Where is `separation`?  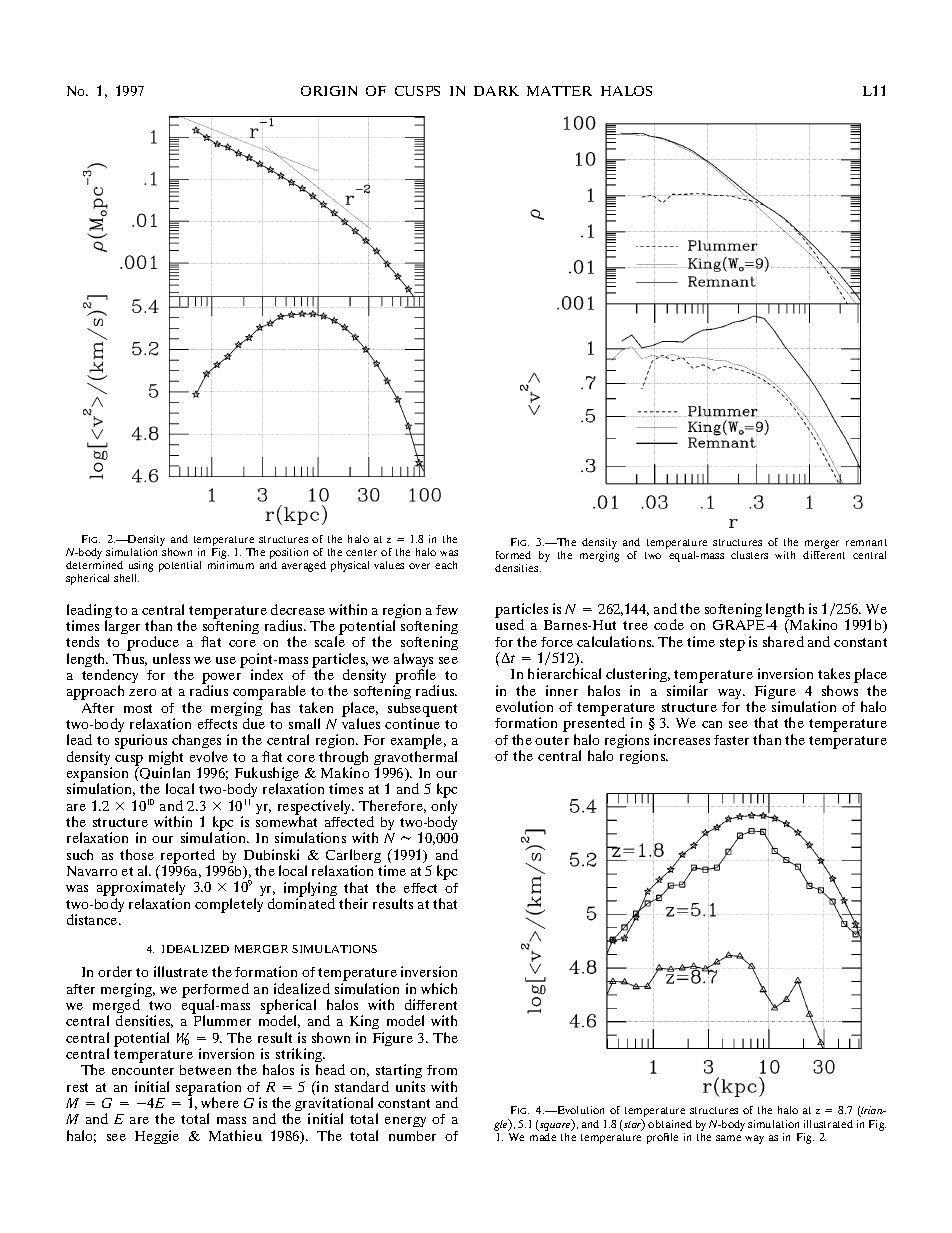
separation is located at coordinates (208, 1089).
